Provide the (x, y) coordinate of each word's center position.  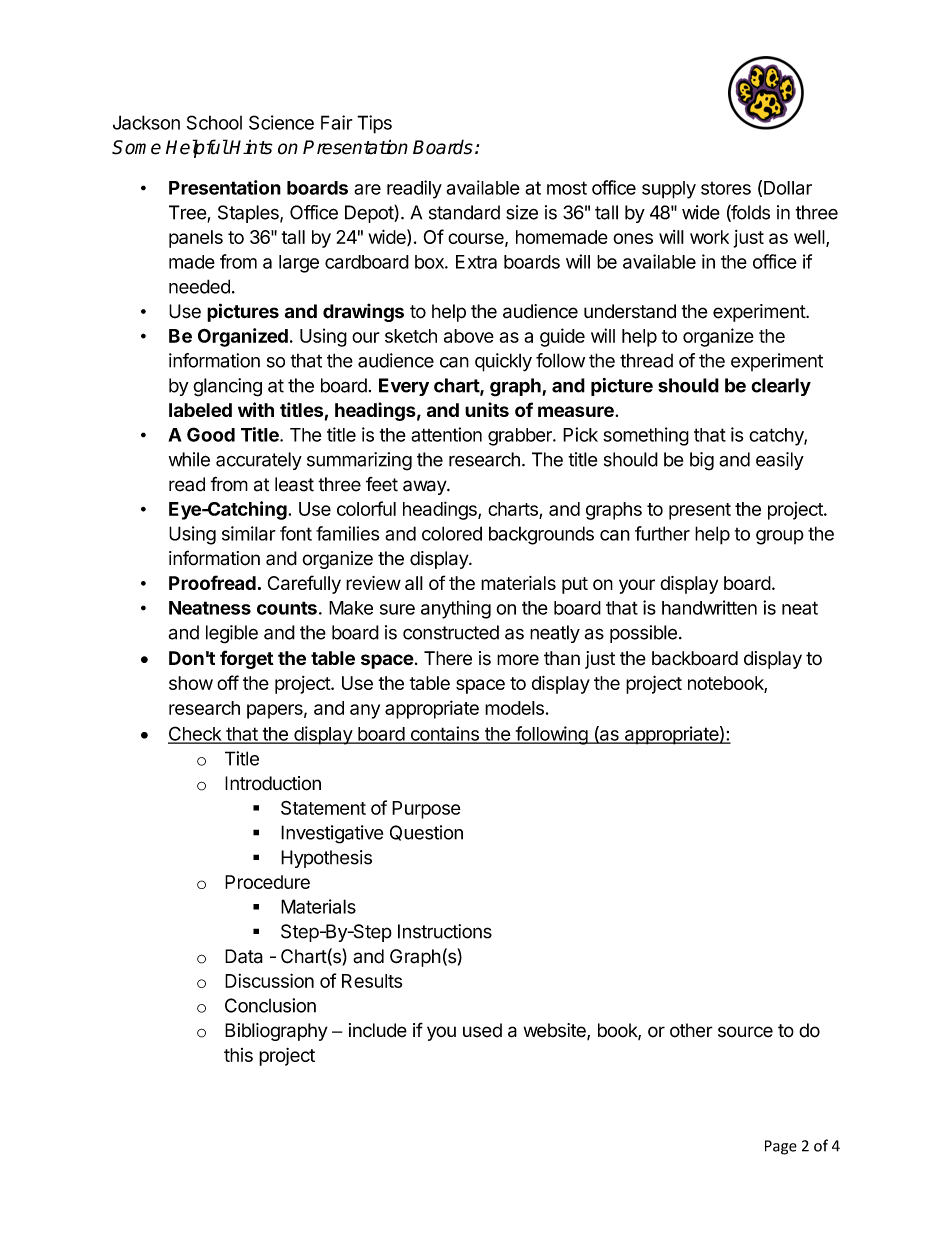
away (425, 487)
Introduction (273, 783)
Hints (250, 147)
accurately (259, 461)
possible (643, 634)
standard (464, 212)
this (238, 1055)
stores (726, 188)
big (702, 461)
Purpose (426, 810)
